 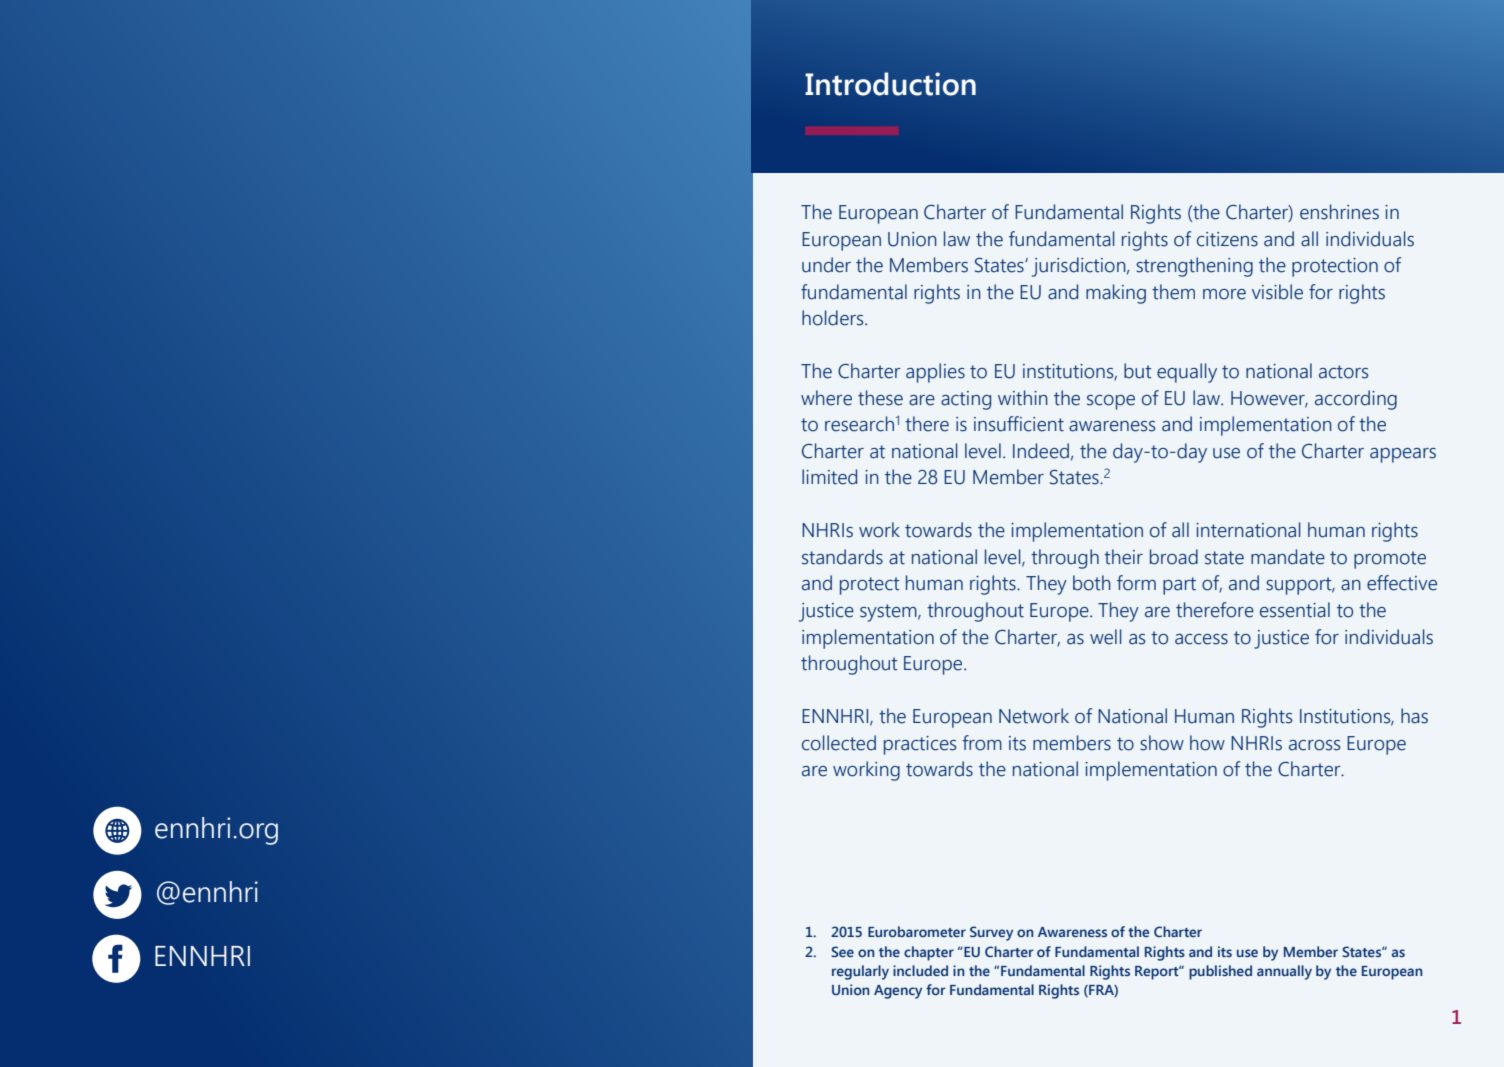 I want to click on making, so click(x=1116, y=294).
